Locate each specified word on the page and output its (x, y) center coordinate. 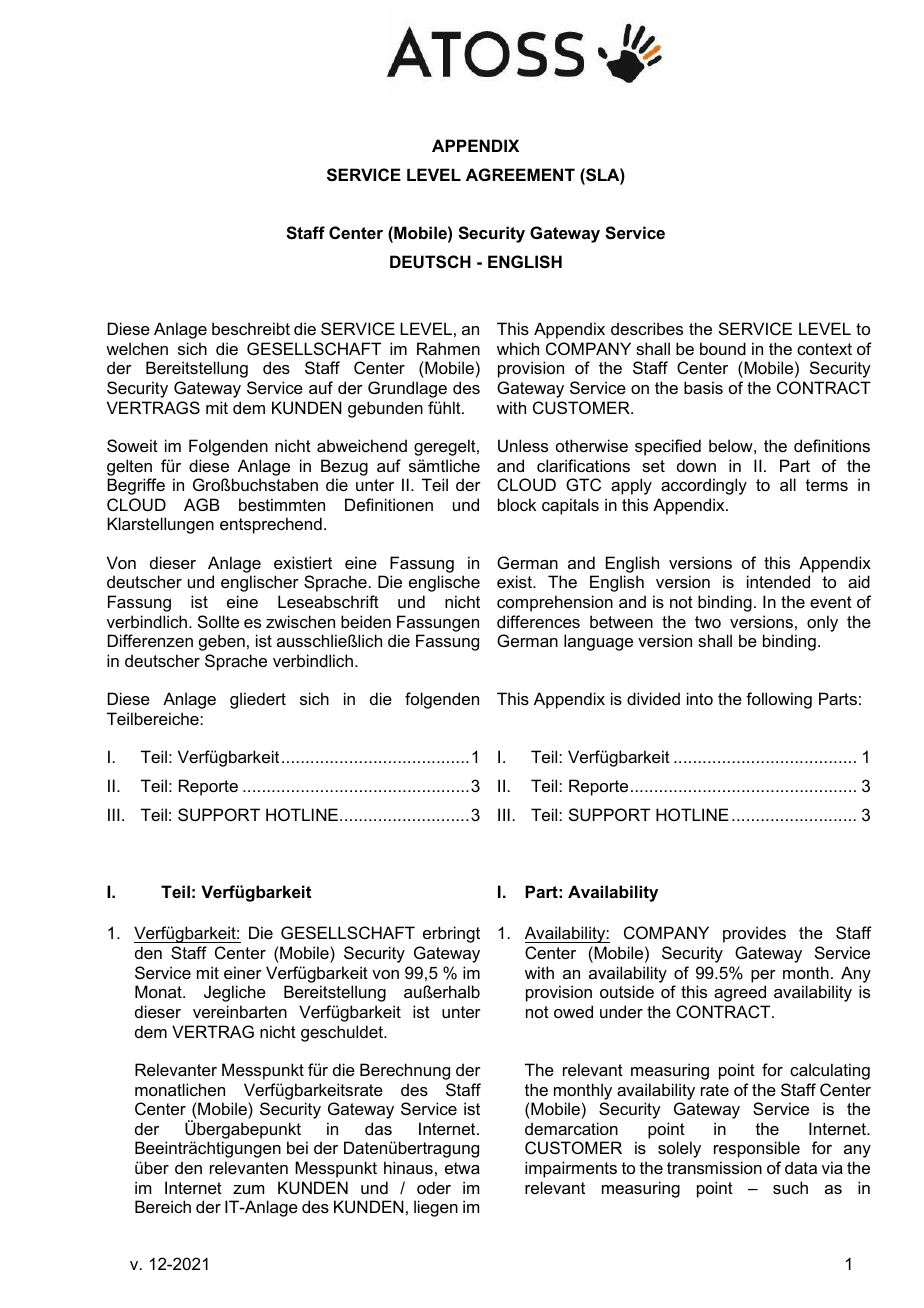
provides (754, 934)
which (518, 348)
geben (222, 642)
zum (248, 1189)
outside (627, 991)
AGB (202, 504)
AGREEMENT (520, 174)
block (517, 504)
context (824, 349)
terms (827, 485)
